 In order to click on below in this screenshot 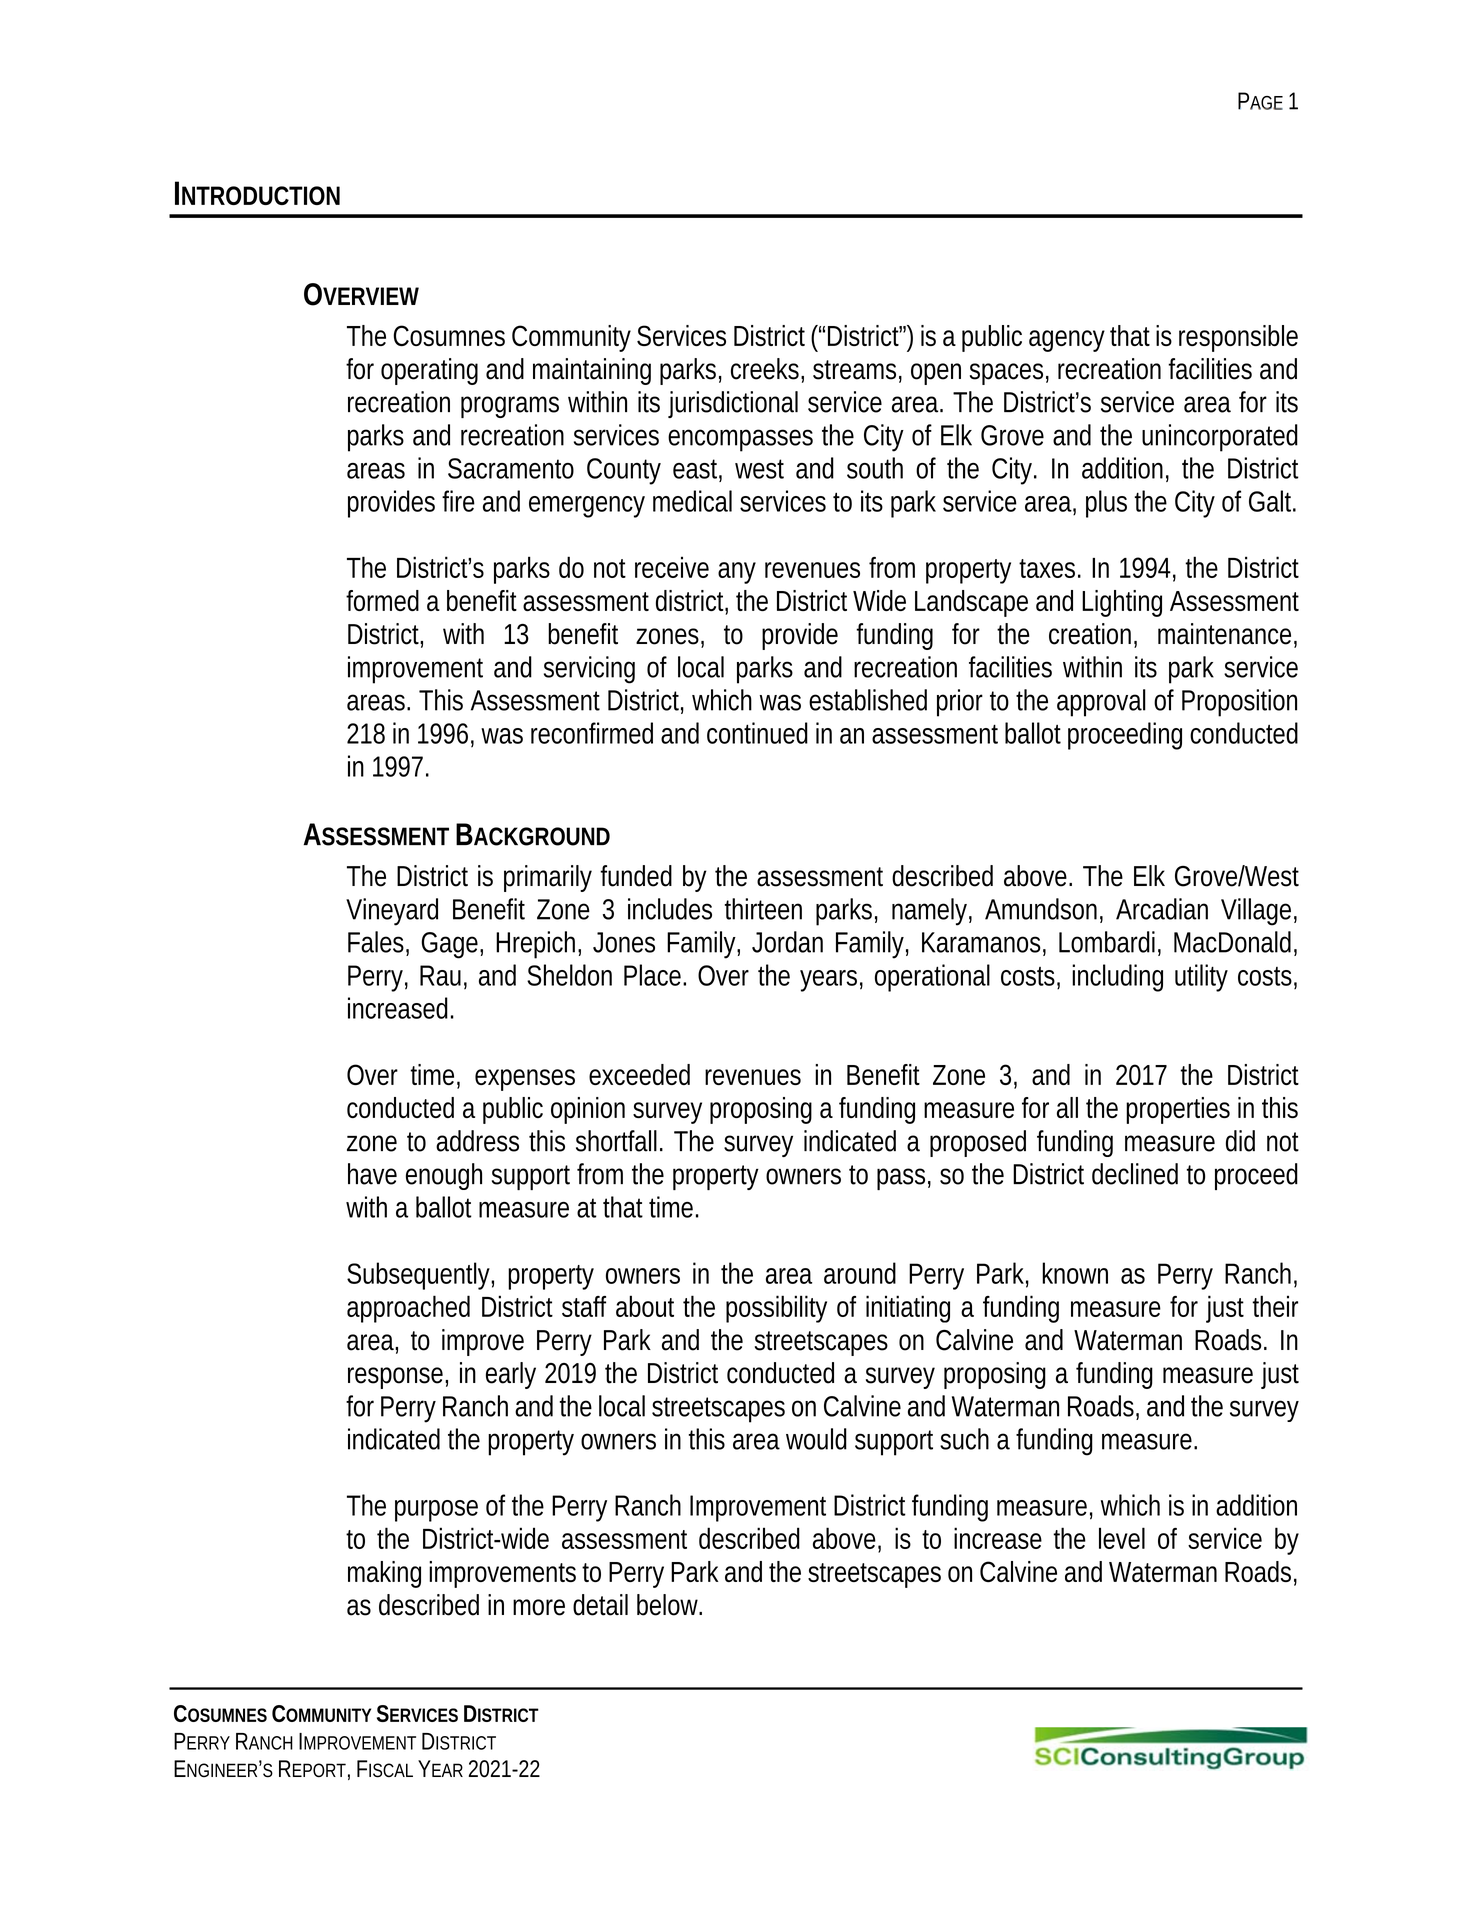, I will do `click(669, 1605)`.
